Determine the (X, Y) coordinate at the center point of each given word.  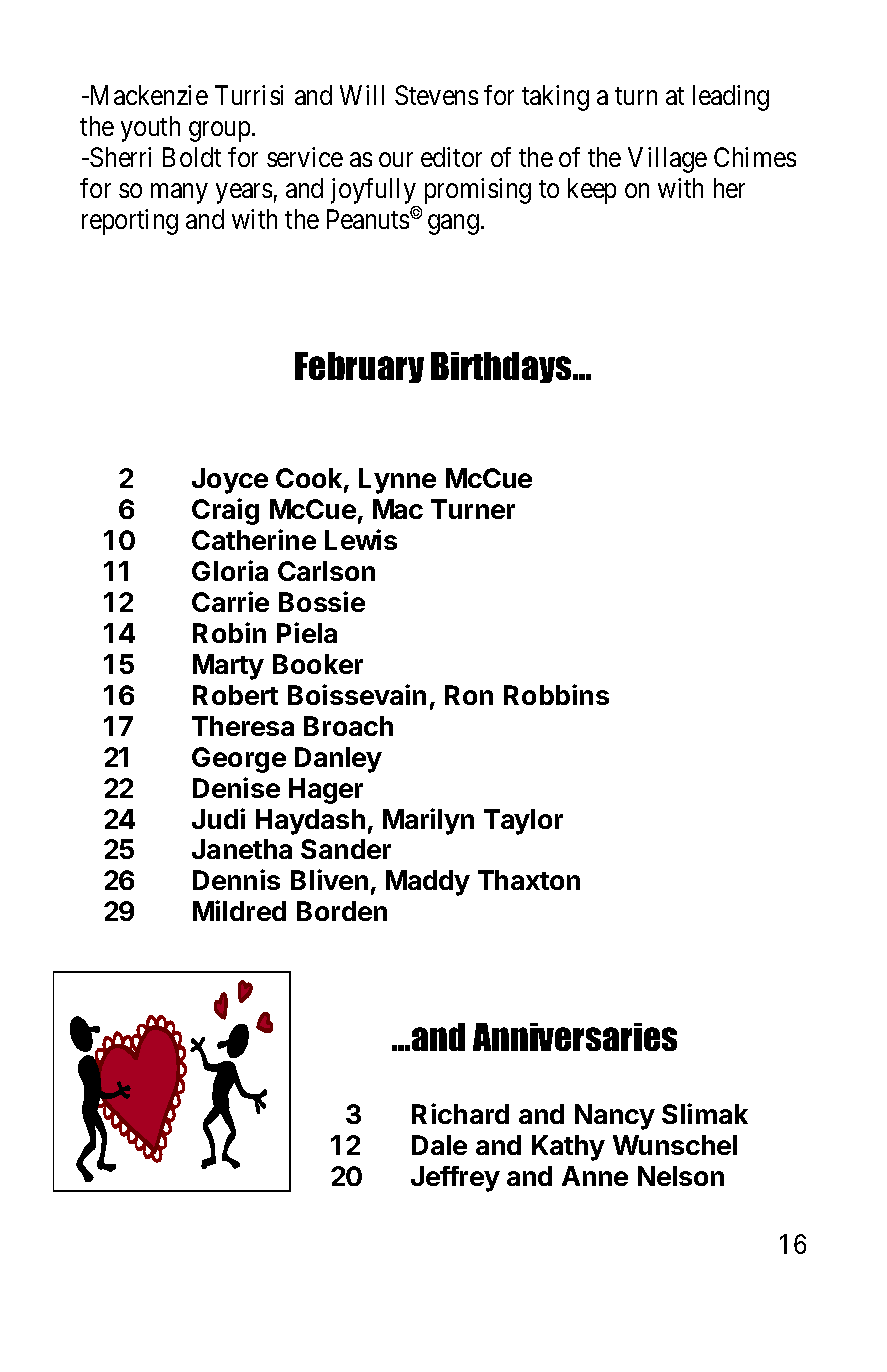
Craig (225, 511)
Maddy (428, 883)
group (219, 132)
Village (667, 160)
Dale (439, 1145)
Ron (469, 695)
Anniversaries (575, 1037)
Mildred (239, 910)
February (359, 367)
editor (451, 157)
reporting (130, 222)
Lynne (397, 481)
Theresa (243, 726)
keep (592, 191)
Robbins (556, 694)
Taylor (523, 822)
